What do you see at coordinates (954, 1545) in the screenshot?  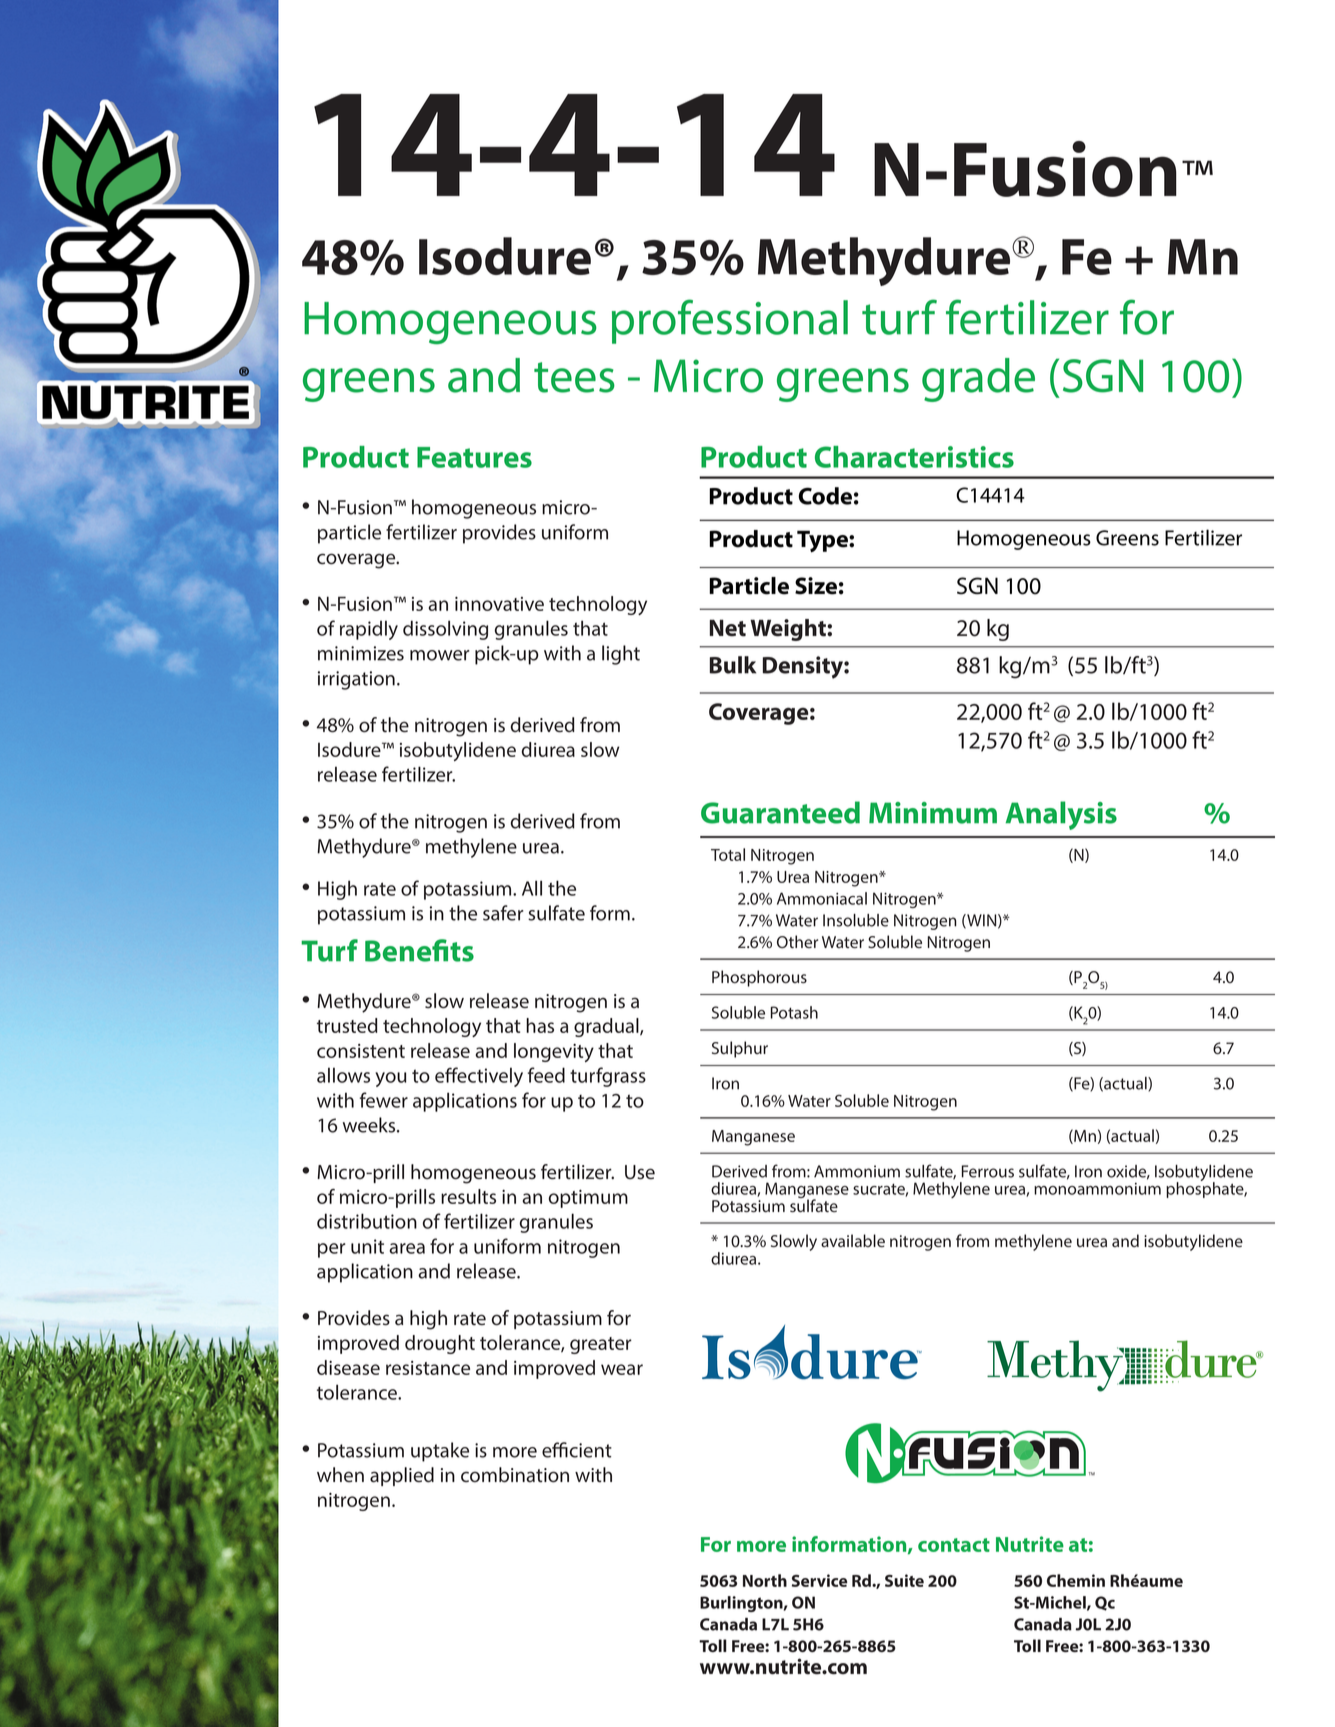 I see `contact` at bounding box center [954, 1545].
